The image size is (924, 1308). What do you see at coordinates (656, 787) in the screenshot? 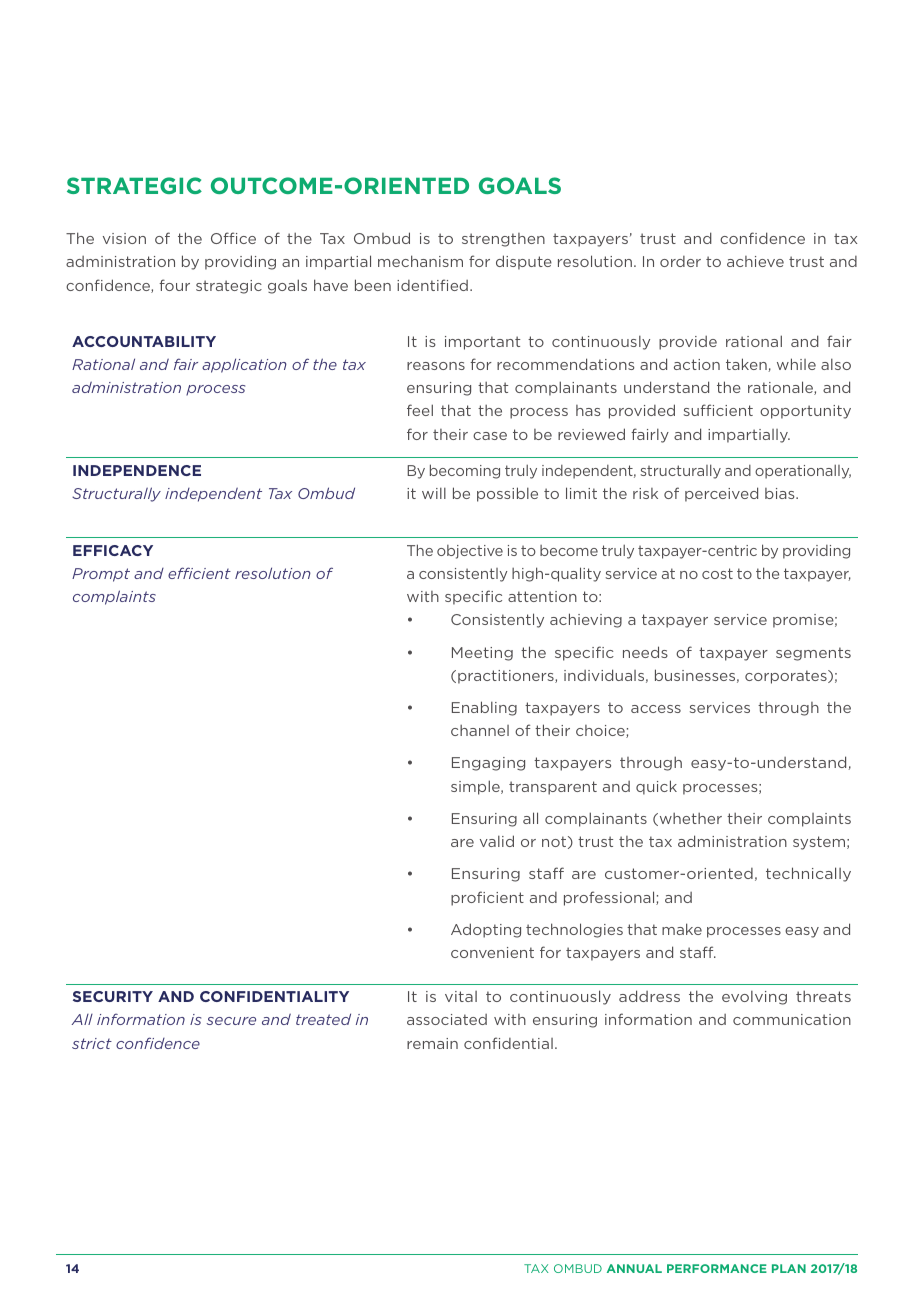
I see `quick` at bounding box center [656, 787].
